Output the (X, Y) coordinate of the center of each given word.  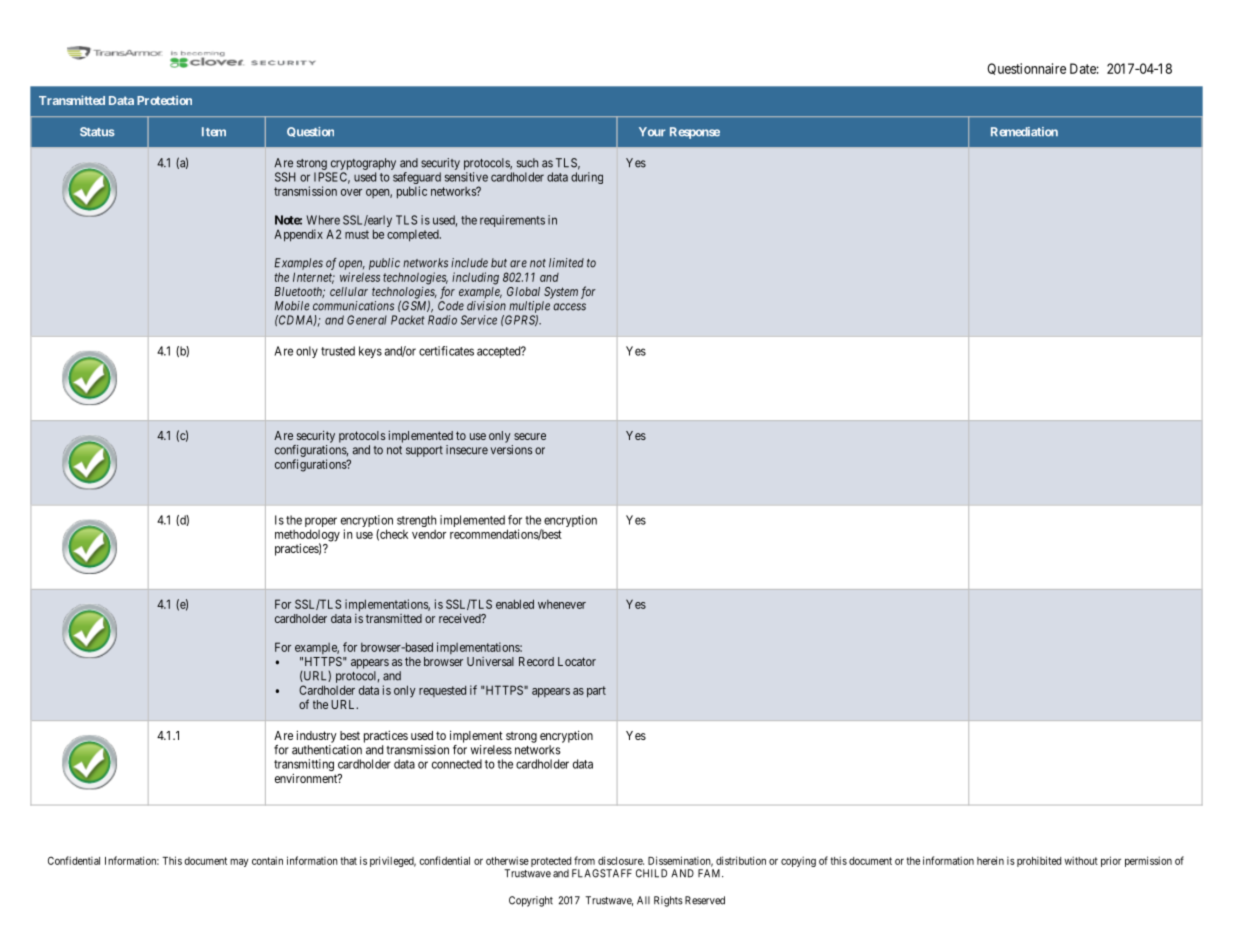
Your (652, 131)
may (239, 862)
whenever (562, 604)
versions (511, 450)
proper (321, 523)
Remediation (1024, 132)
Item (214, 132)
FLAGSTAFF (602, 873)
